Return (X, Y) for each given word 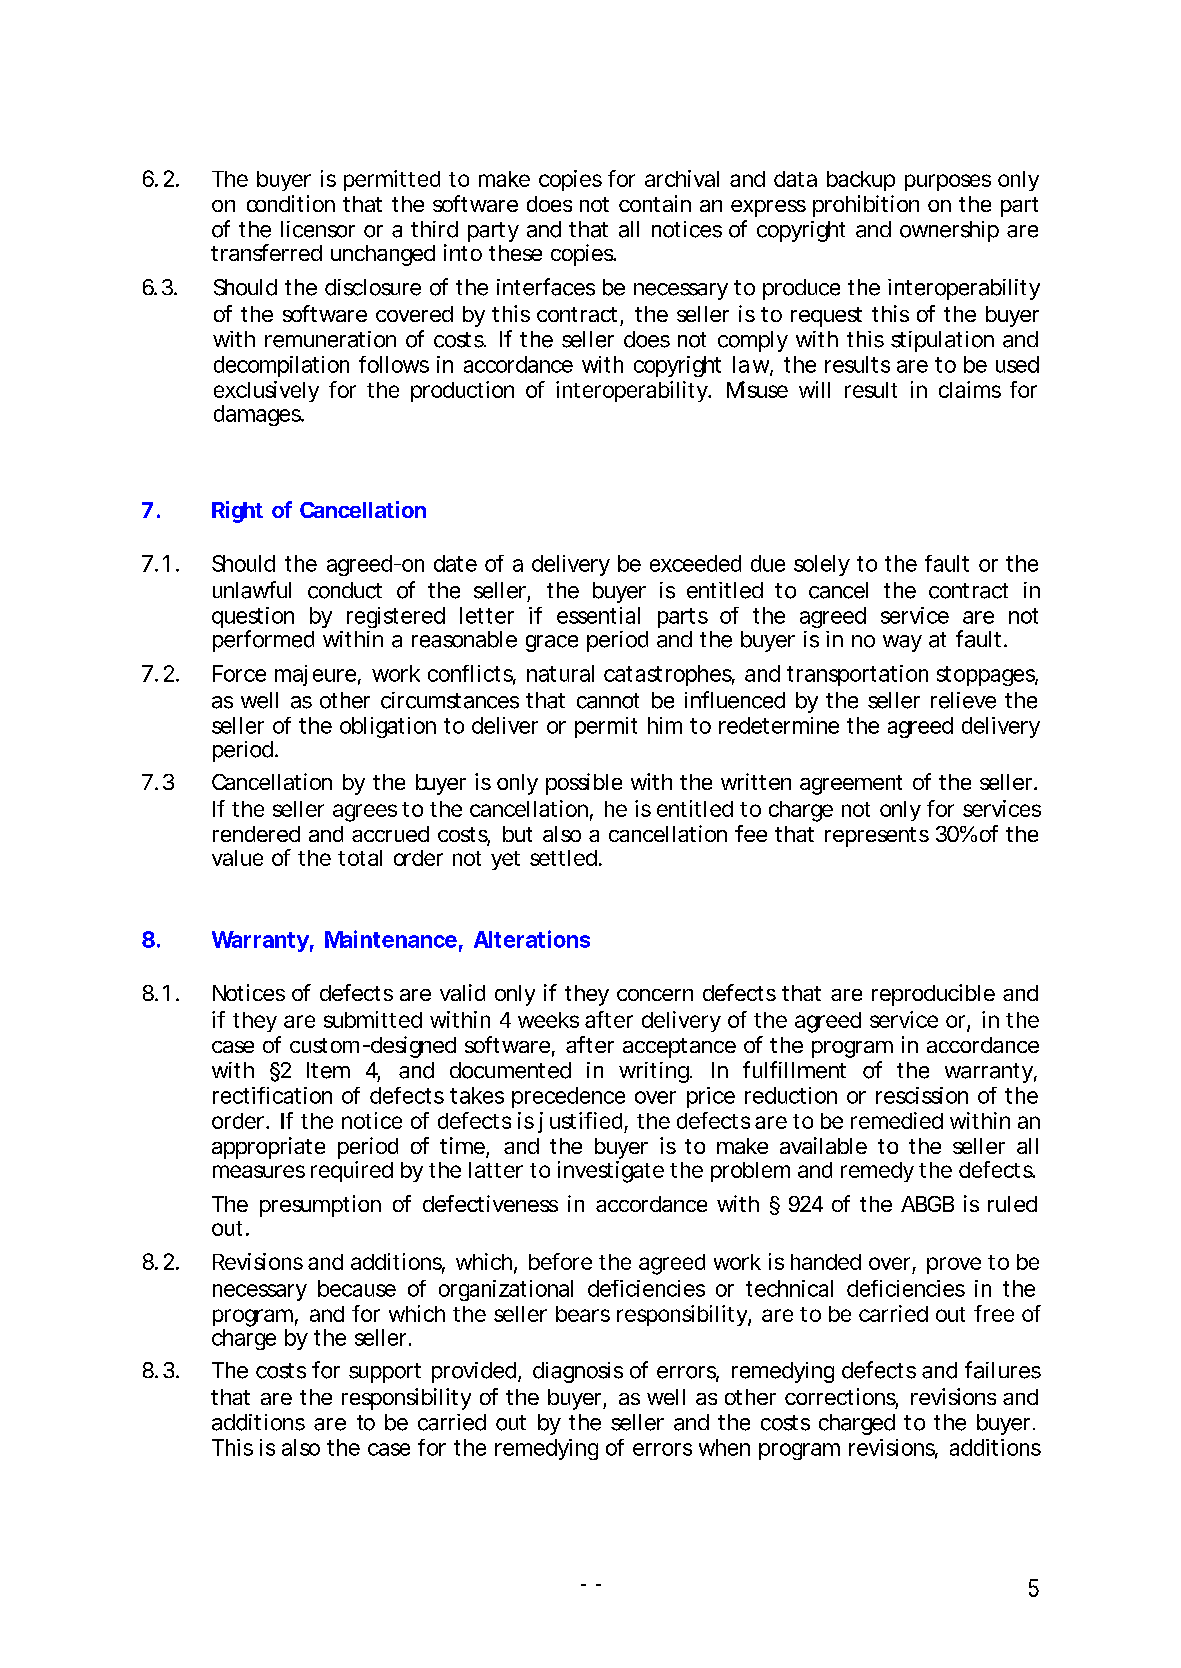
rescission (922, 1095)
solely (822, 565)
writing (655, 1072)
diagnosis (578, 1372)
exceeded (695, 563)
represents (877, 837)
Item (328, 1070)
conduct (345, 590)
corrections (841, 1398)
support (385, 1373)
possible (584, 784)
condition (291, 203)
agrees (365, 813)
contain (655, 203)
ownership (949, 231)
